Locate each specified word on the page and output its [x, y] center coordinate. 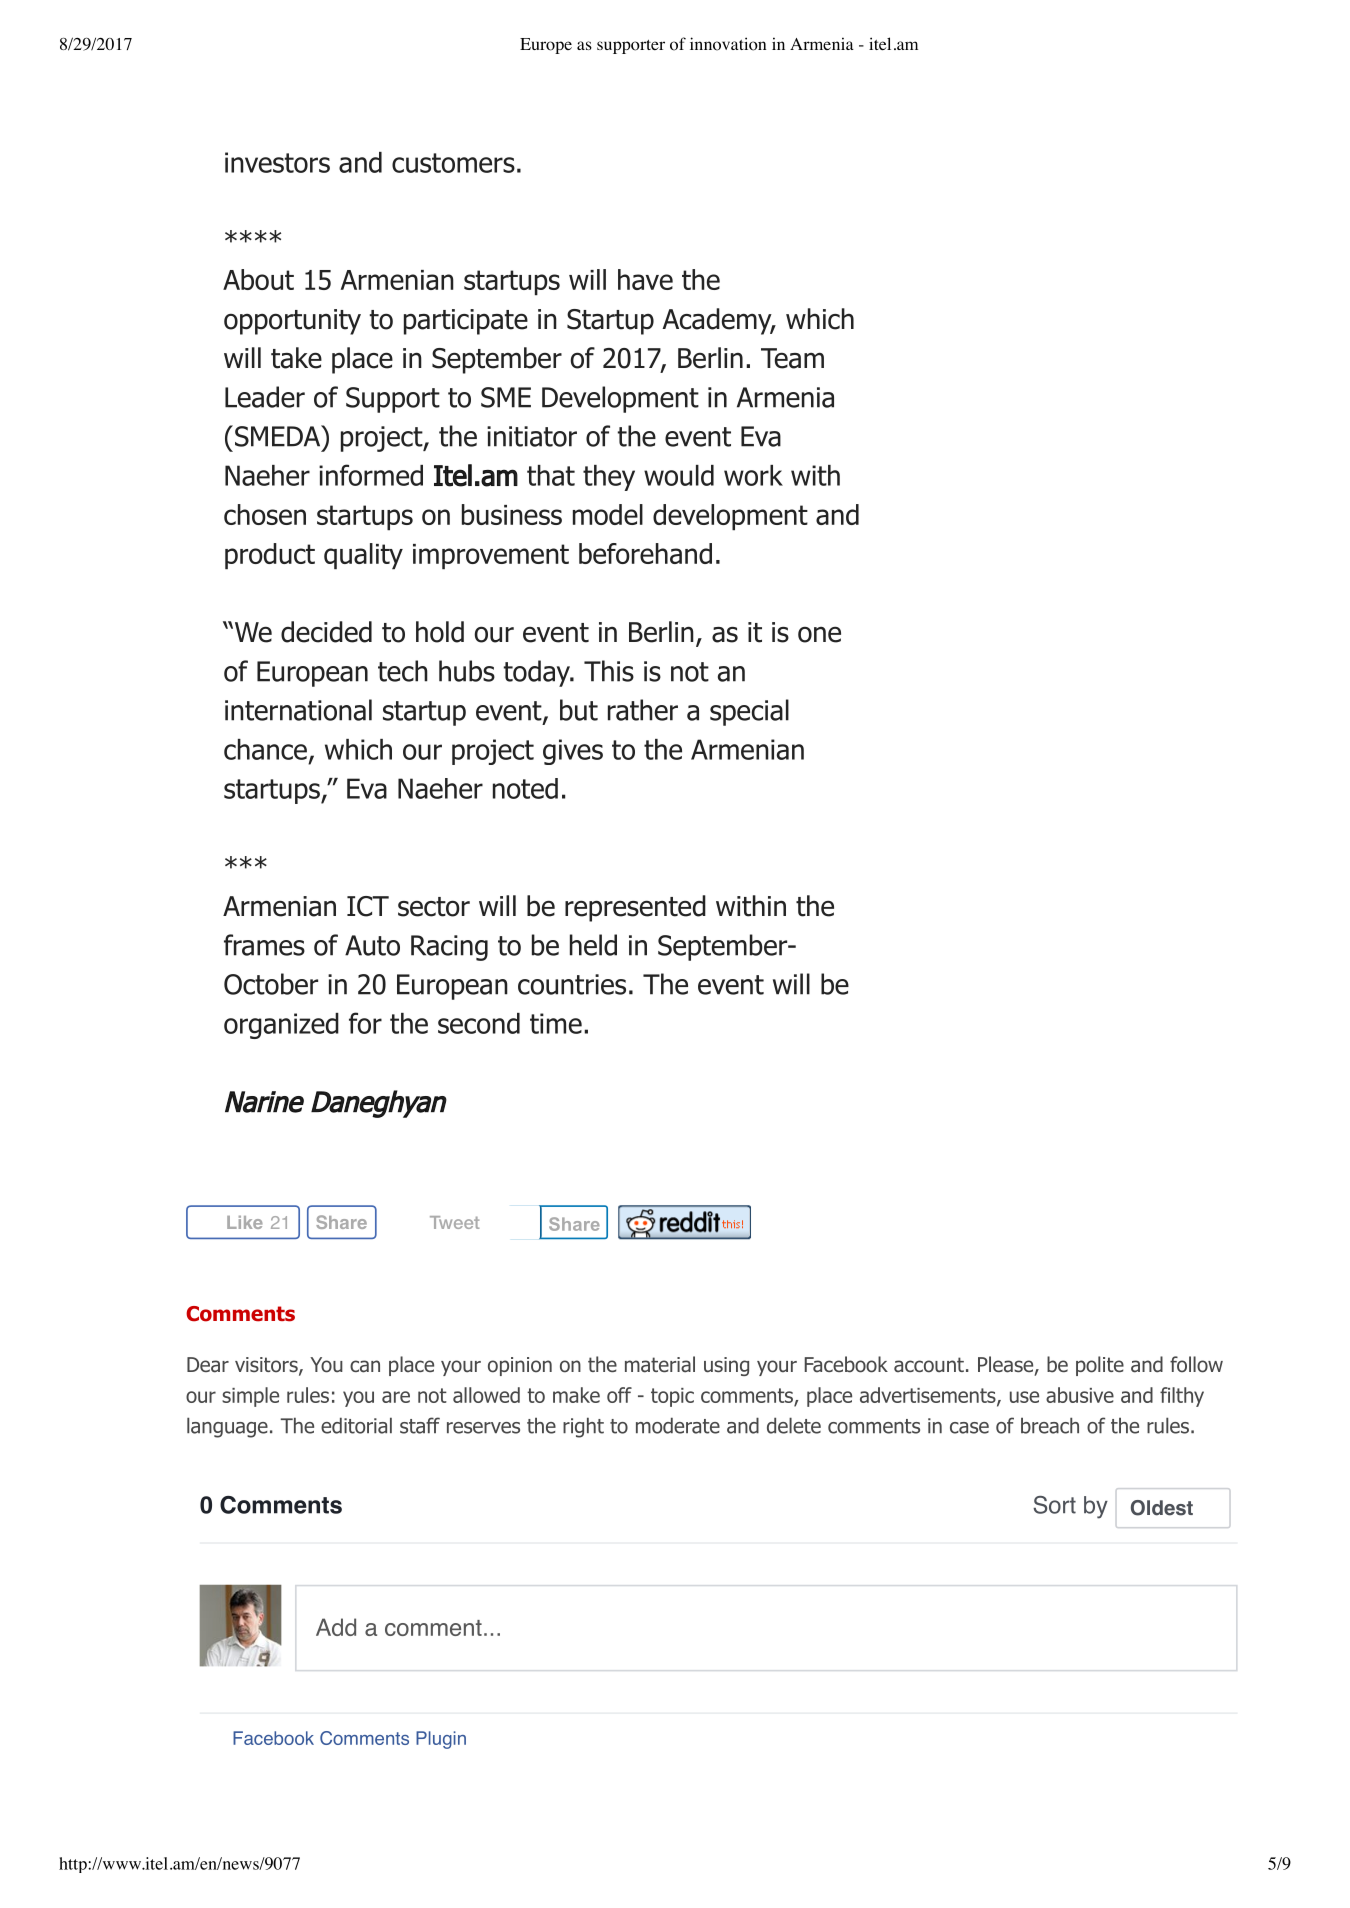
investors [277, 162]
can [365, 1366]
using [726, 1366]
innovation [728, 44]
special [749, 712]
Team [792, 358]
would [679, 475]
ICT [368, 906]
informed [371, 475]
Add [336, 1627]
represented [635, 908]
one [819, 634]
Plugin [441, 1740]
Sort [1054, 1505]
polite [1100, 1366]
